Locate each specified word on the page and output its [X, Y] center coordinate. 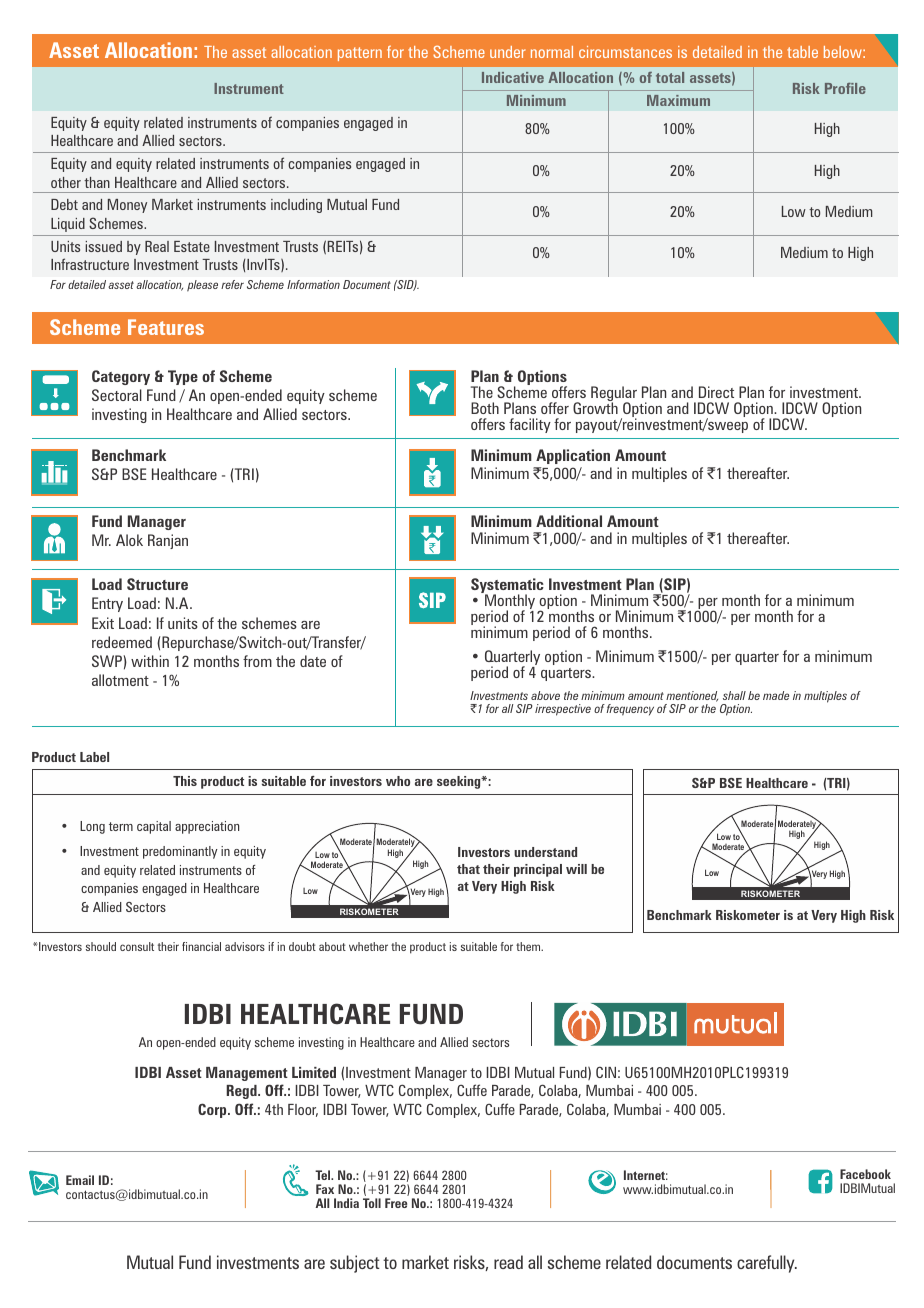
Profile [845, 88]
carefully [767, 1264]
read [508, 1262]
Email [80, 1180]
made [776, 695]
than [97, 182]
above [545, 695]
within [150, 661]
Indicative [513, 77]
